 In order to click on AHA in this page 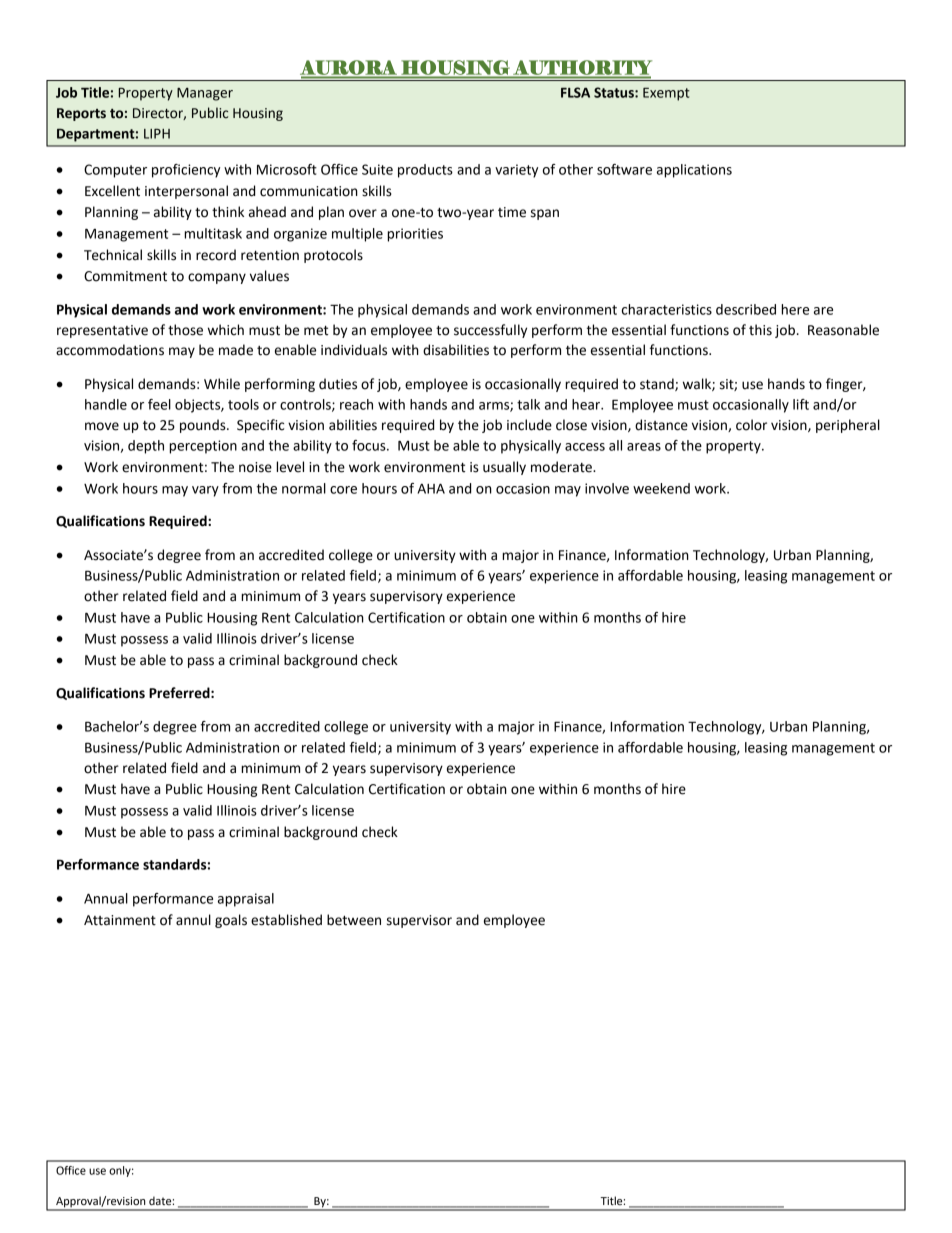, I will do `click(431, 488)`.
